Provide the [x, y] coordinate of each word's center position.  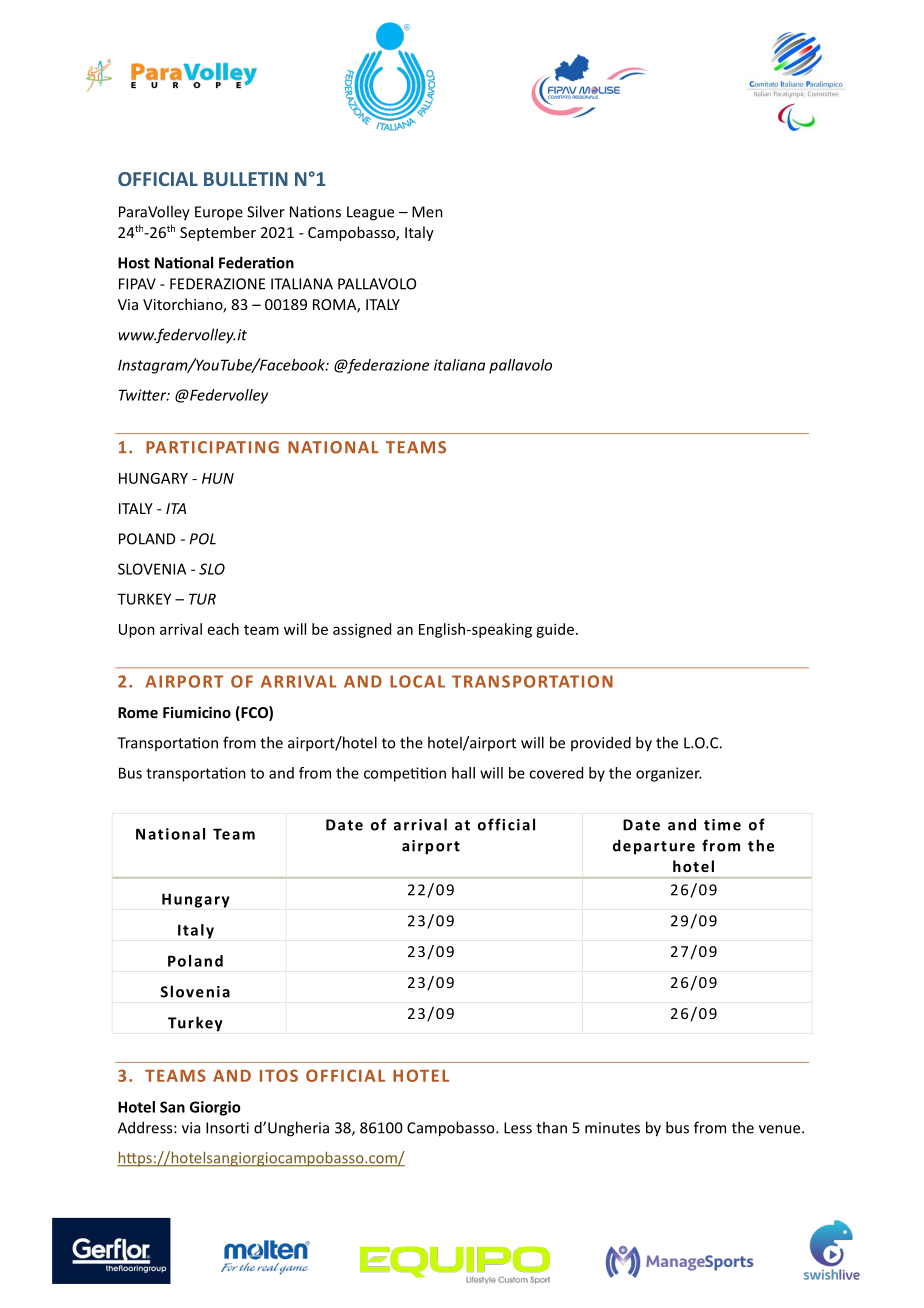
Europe [219, 213]
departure [654, 847]
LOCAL [417, 681]
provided [601, 743]
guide [555, 630]
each [223, 629]
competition [405, 774]
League [370, 213]
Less [518, 1128]
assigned [362, 630]
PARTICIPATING [212, 447]
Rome [138, 712]
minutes [612, 1128]
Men [427, 212]
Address [146, 1127]
